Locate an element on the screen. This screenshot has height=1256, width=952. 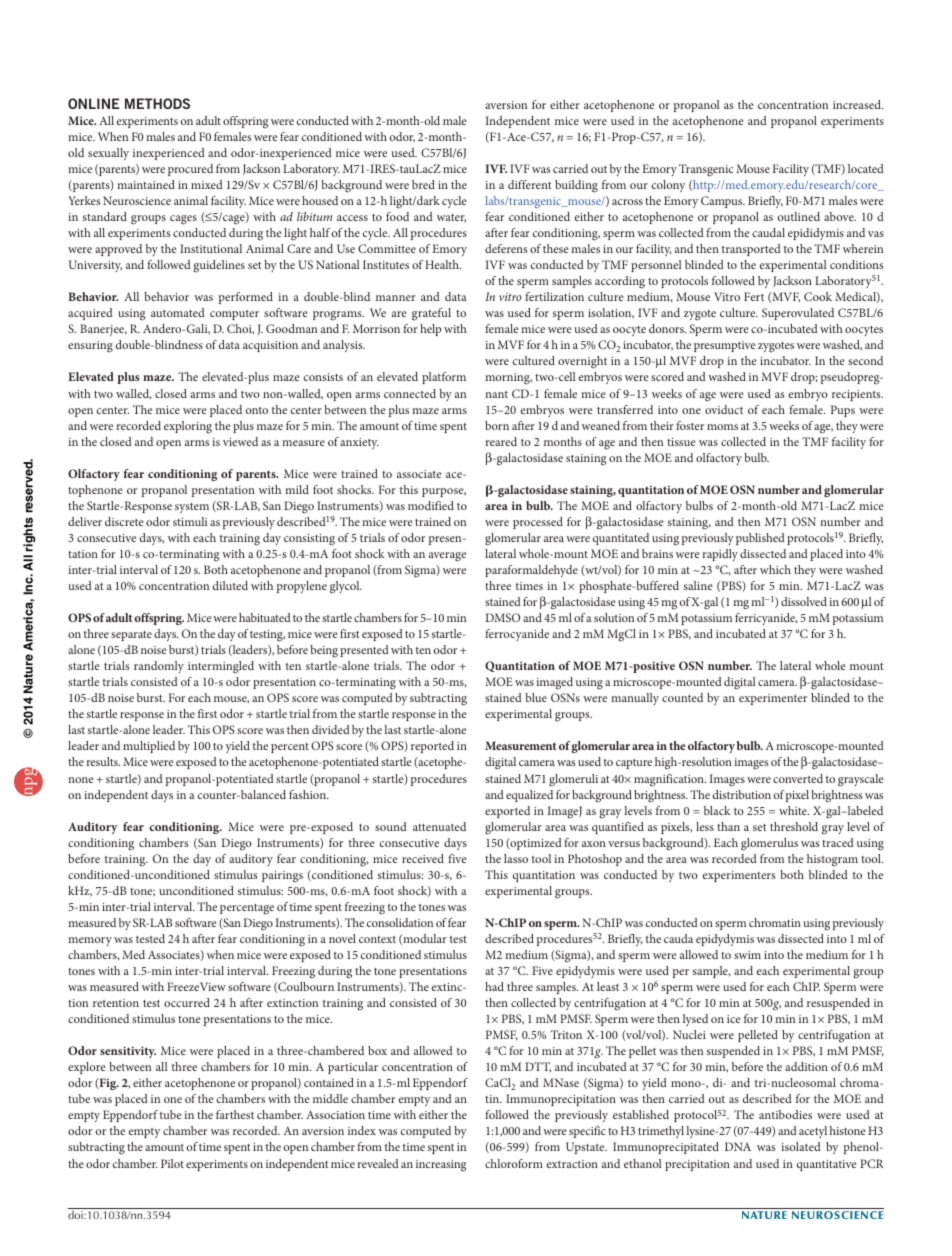
moms is located at coordinates (722, 427).
